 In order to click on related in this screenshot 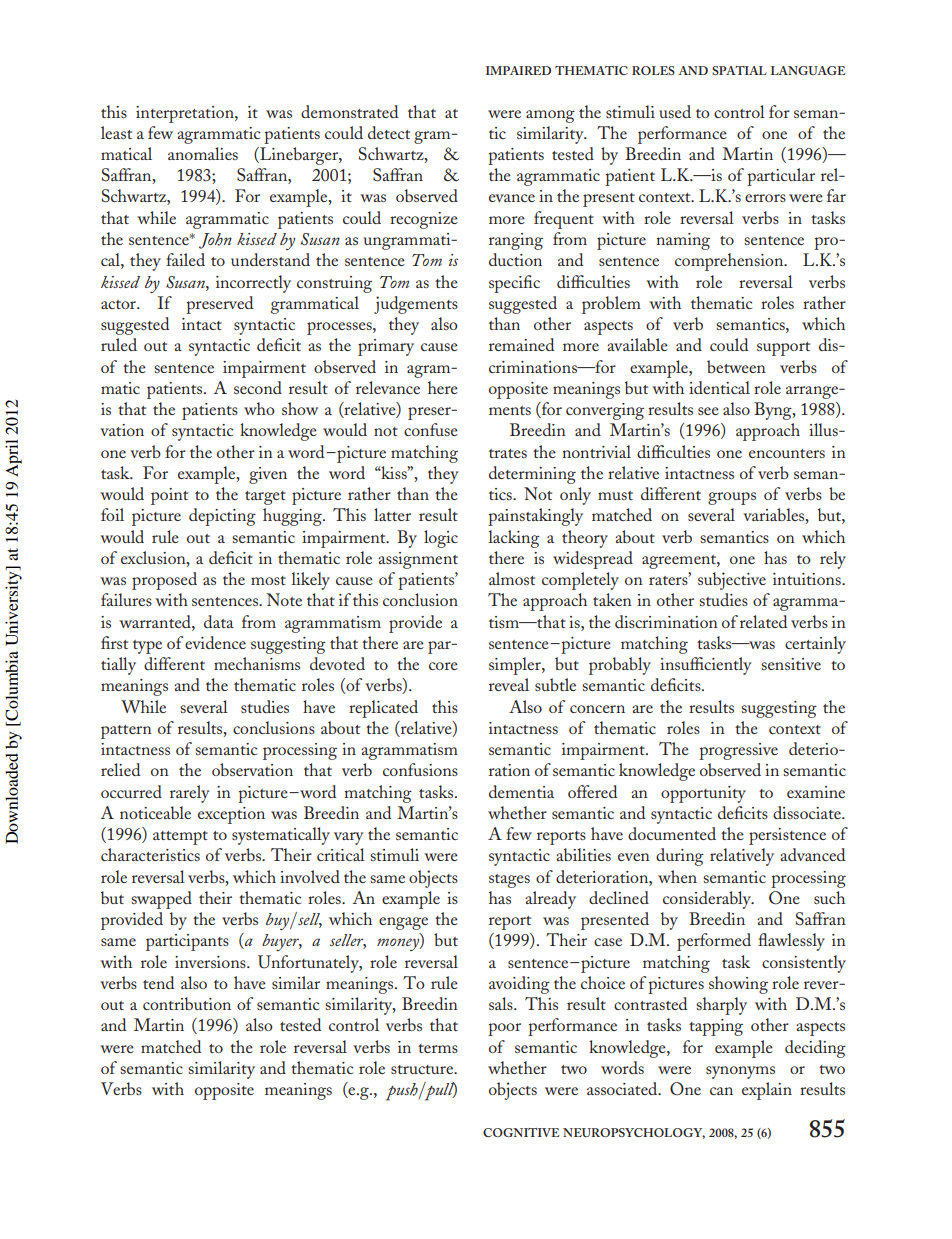, I will do `click(763, 621)`.
